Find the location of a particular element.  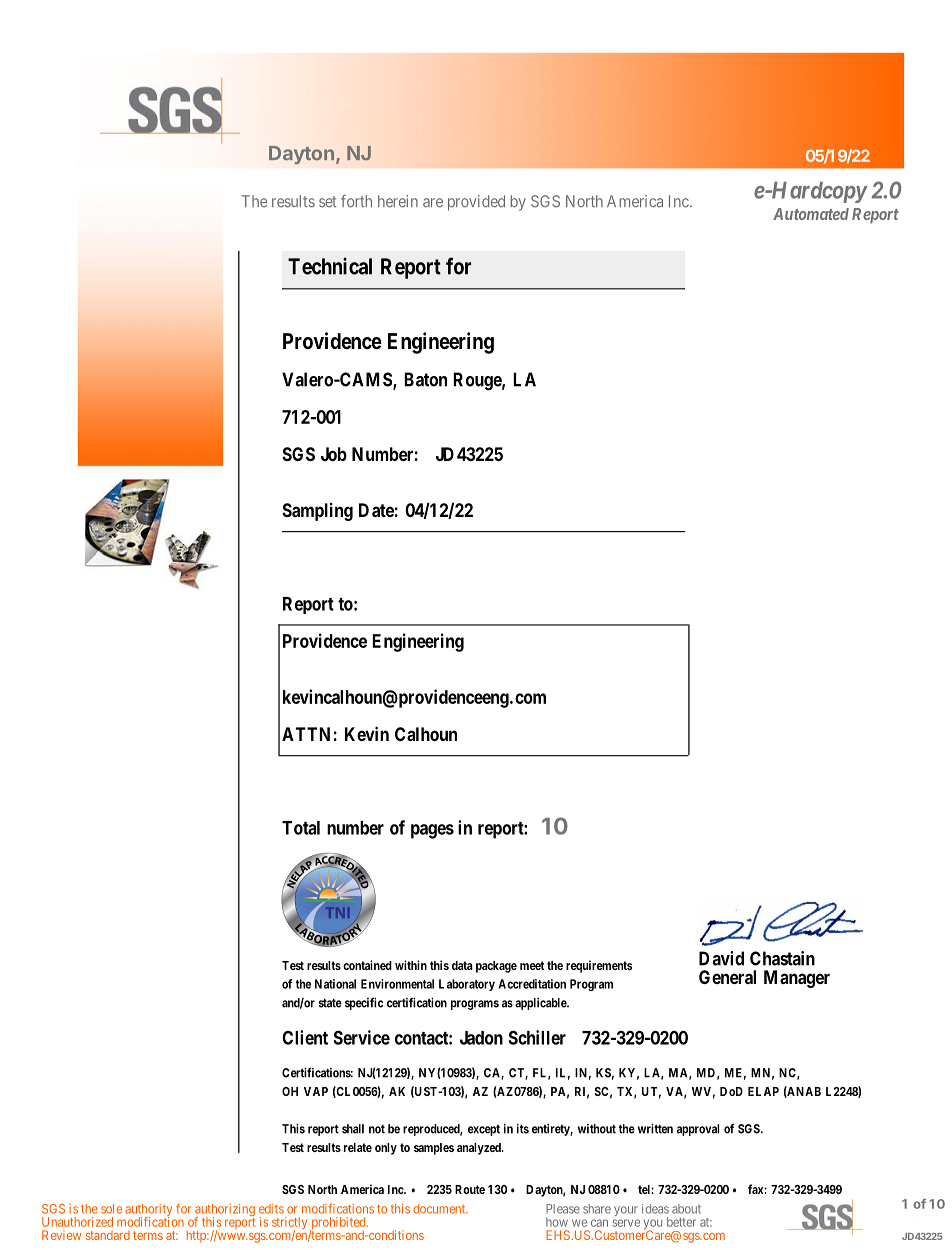

pages is located at coordinates (432, 831).
